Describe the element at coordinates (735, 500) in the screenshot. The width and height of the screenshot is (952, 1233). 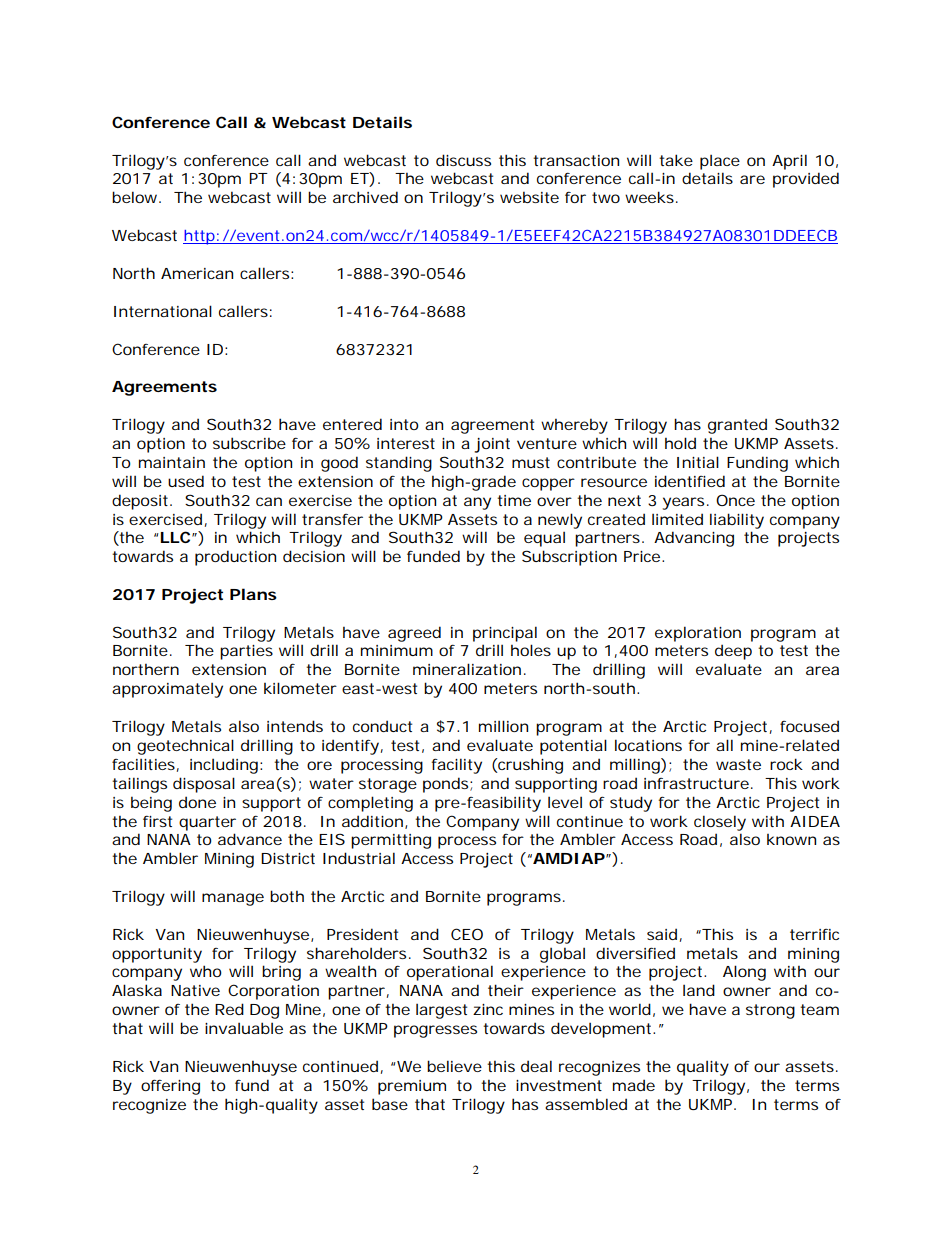
I see `Once` at that location.
